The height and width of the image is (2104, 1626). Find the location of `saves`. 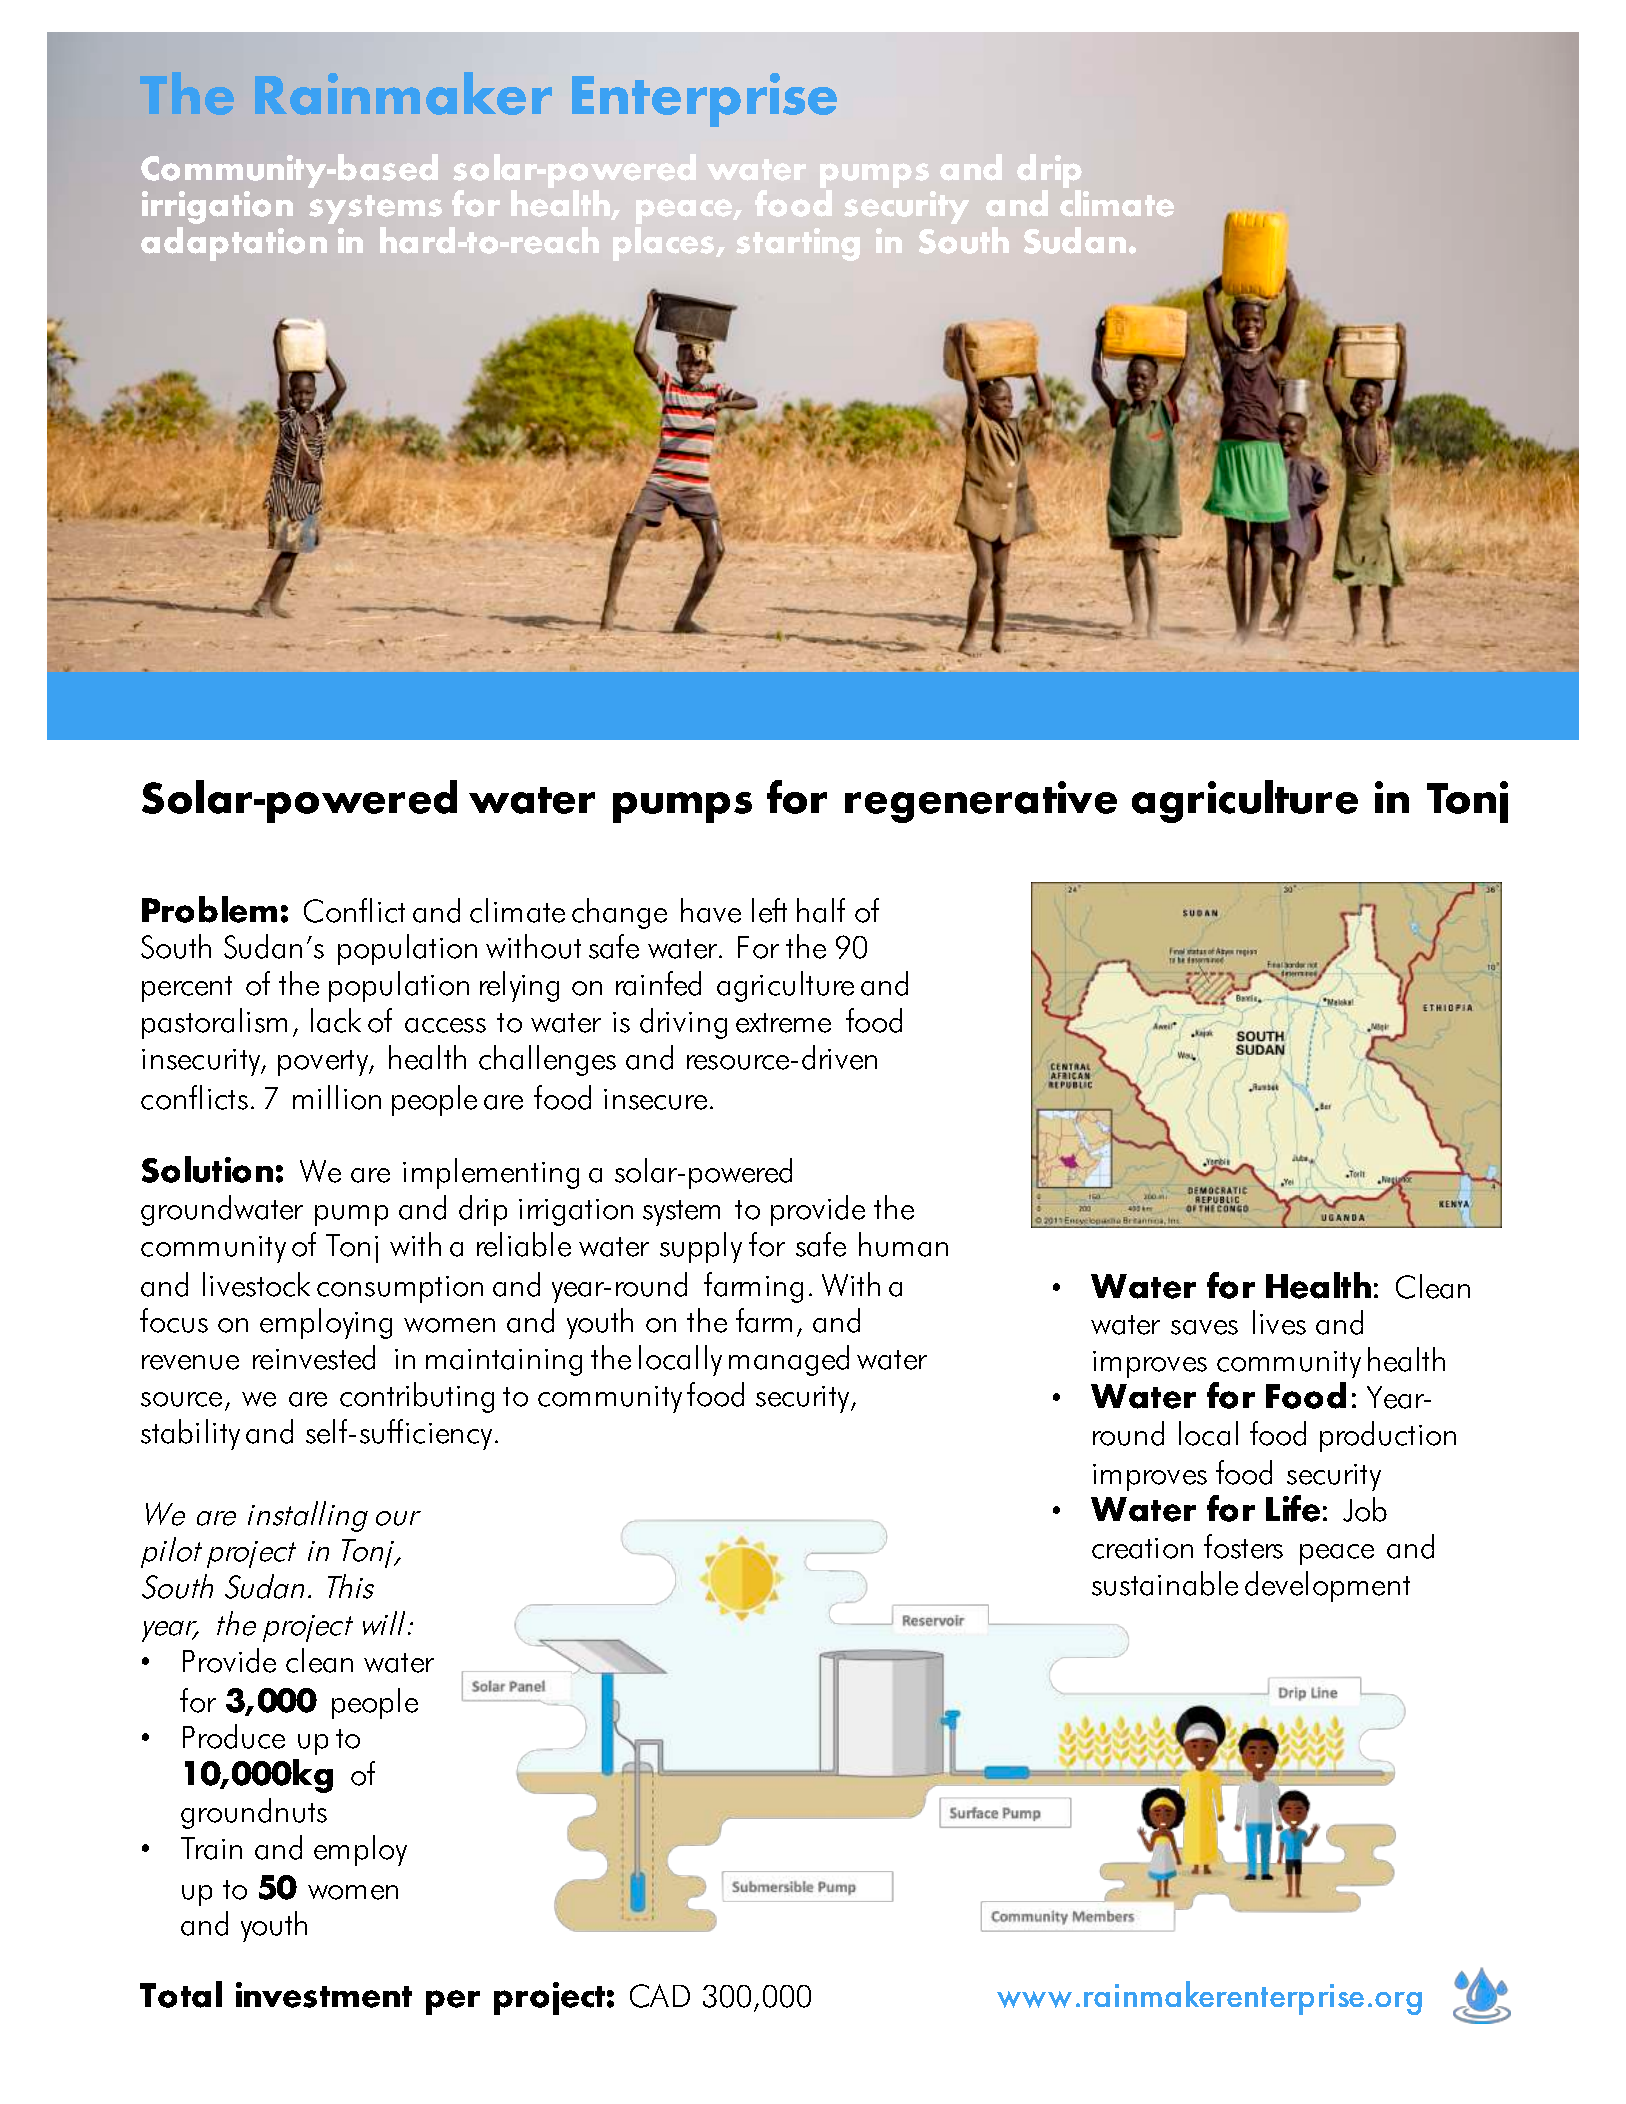

saves is located at coordinates (1204, 1327).
